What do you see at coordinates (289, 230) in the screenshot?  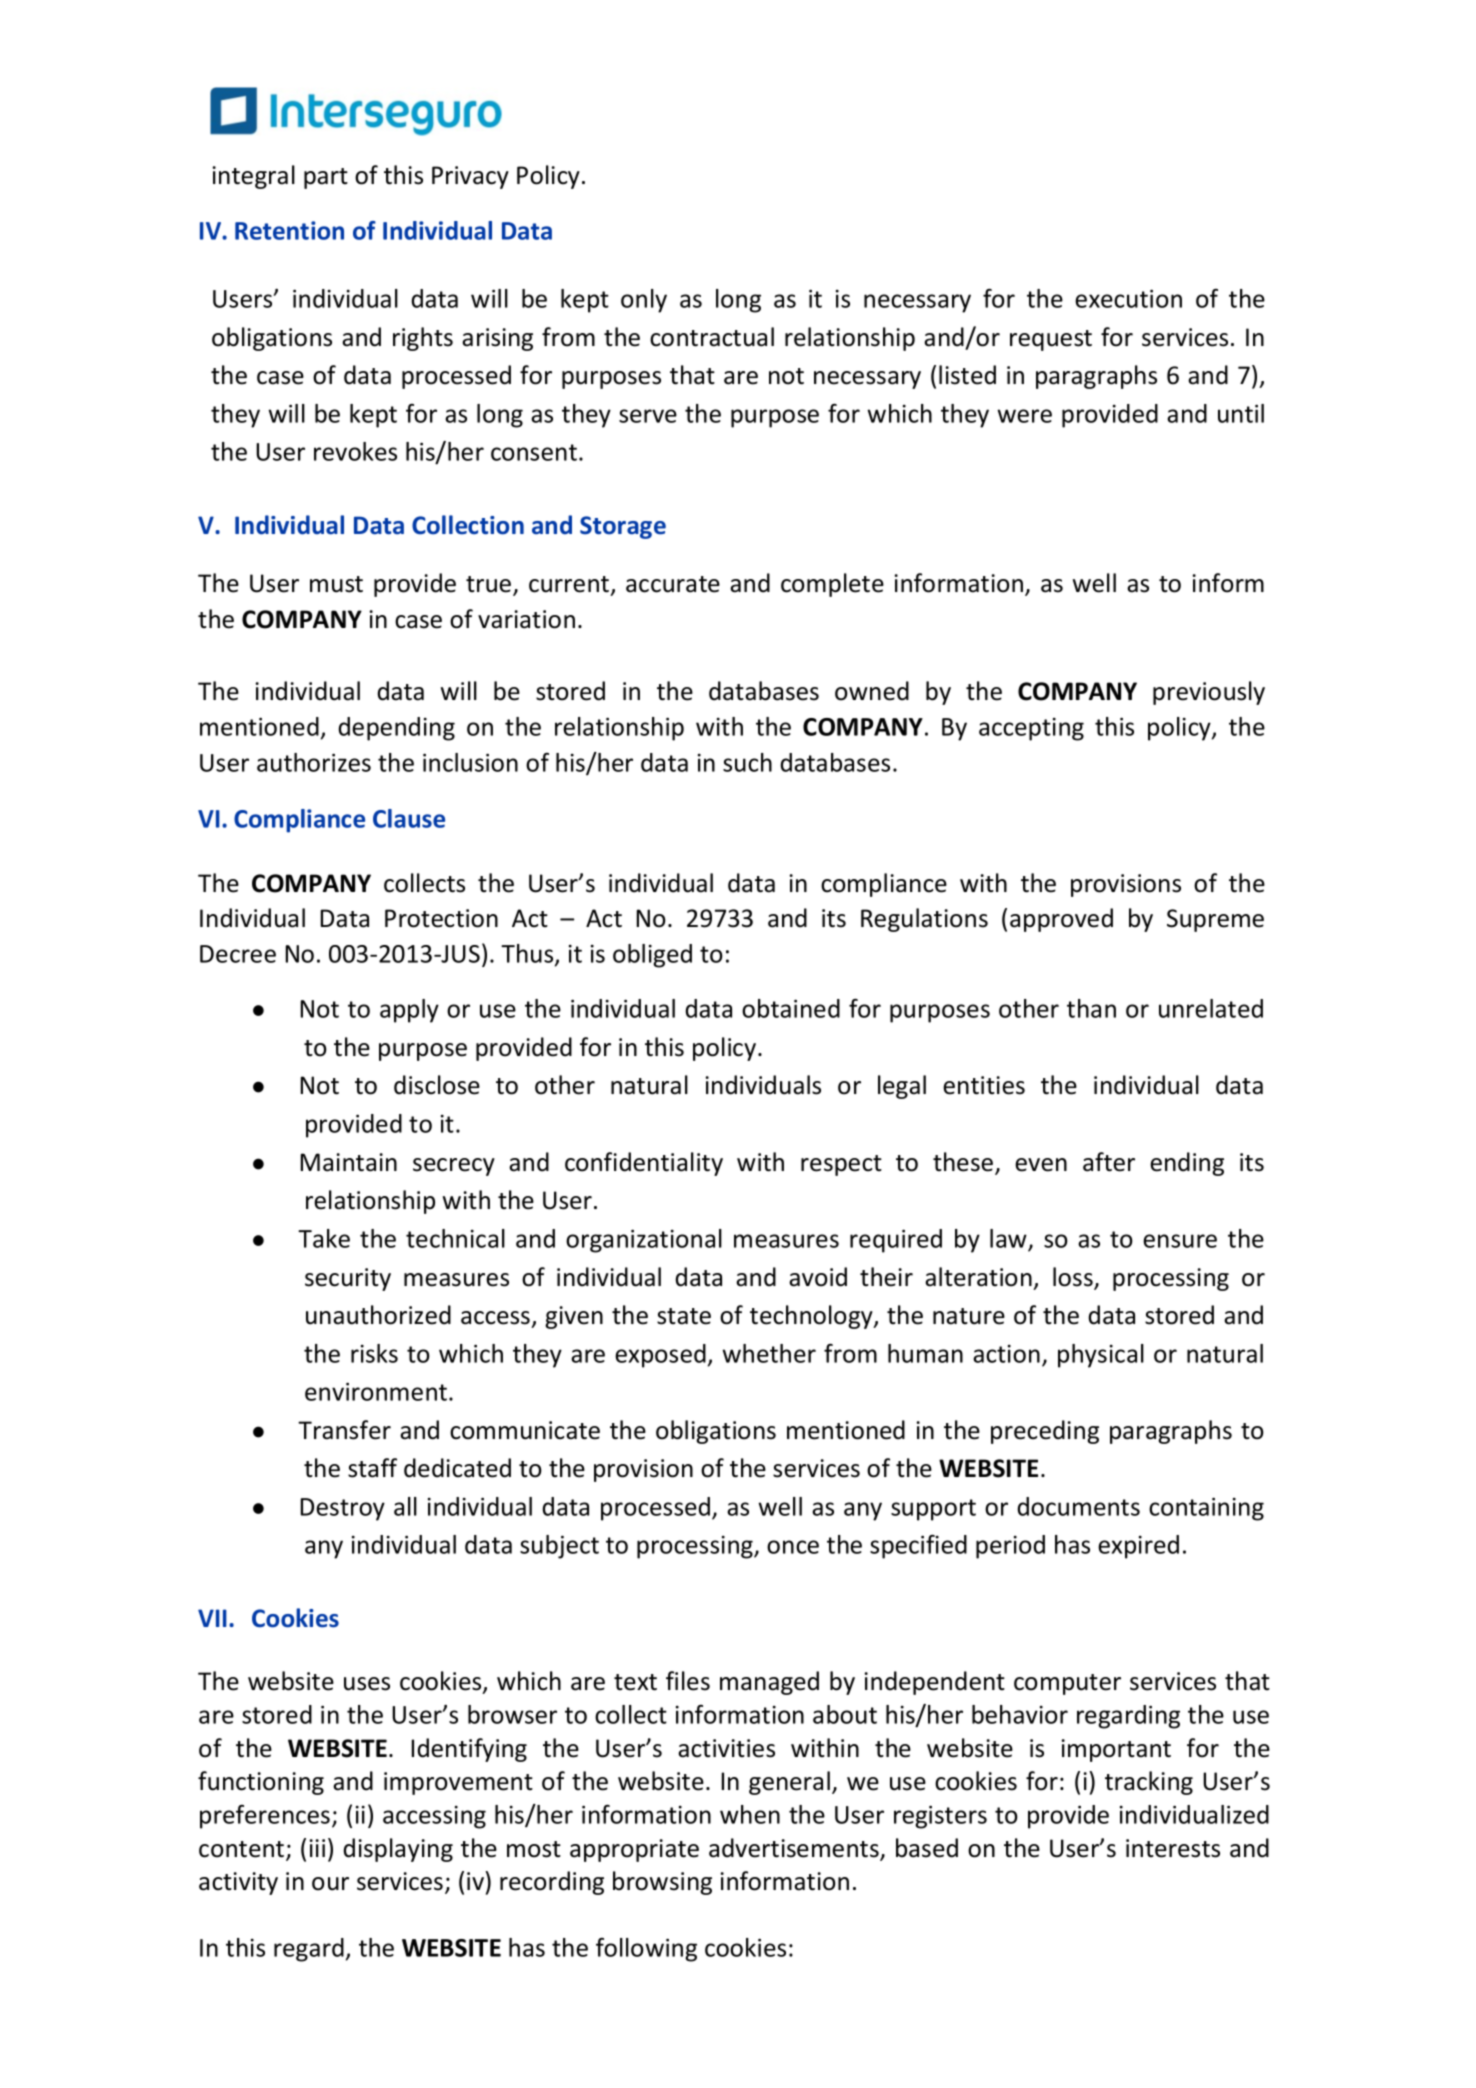 I see `Retention` at bounding box center [289, 230].
